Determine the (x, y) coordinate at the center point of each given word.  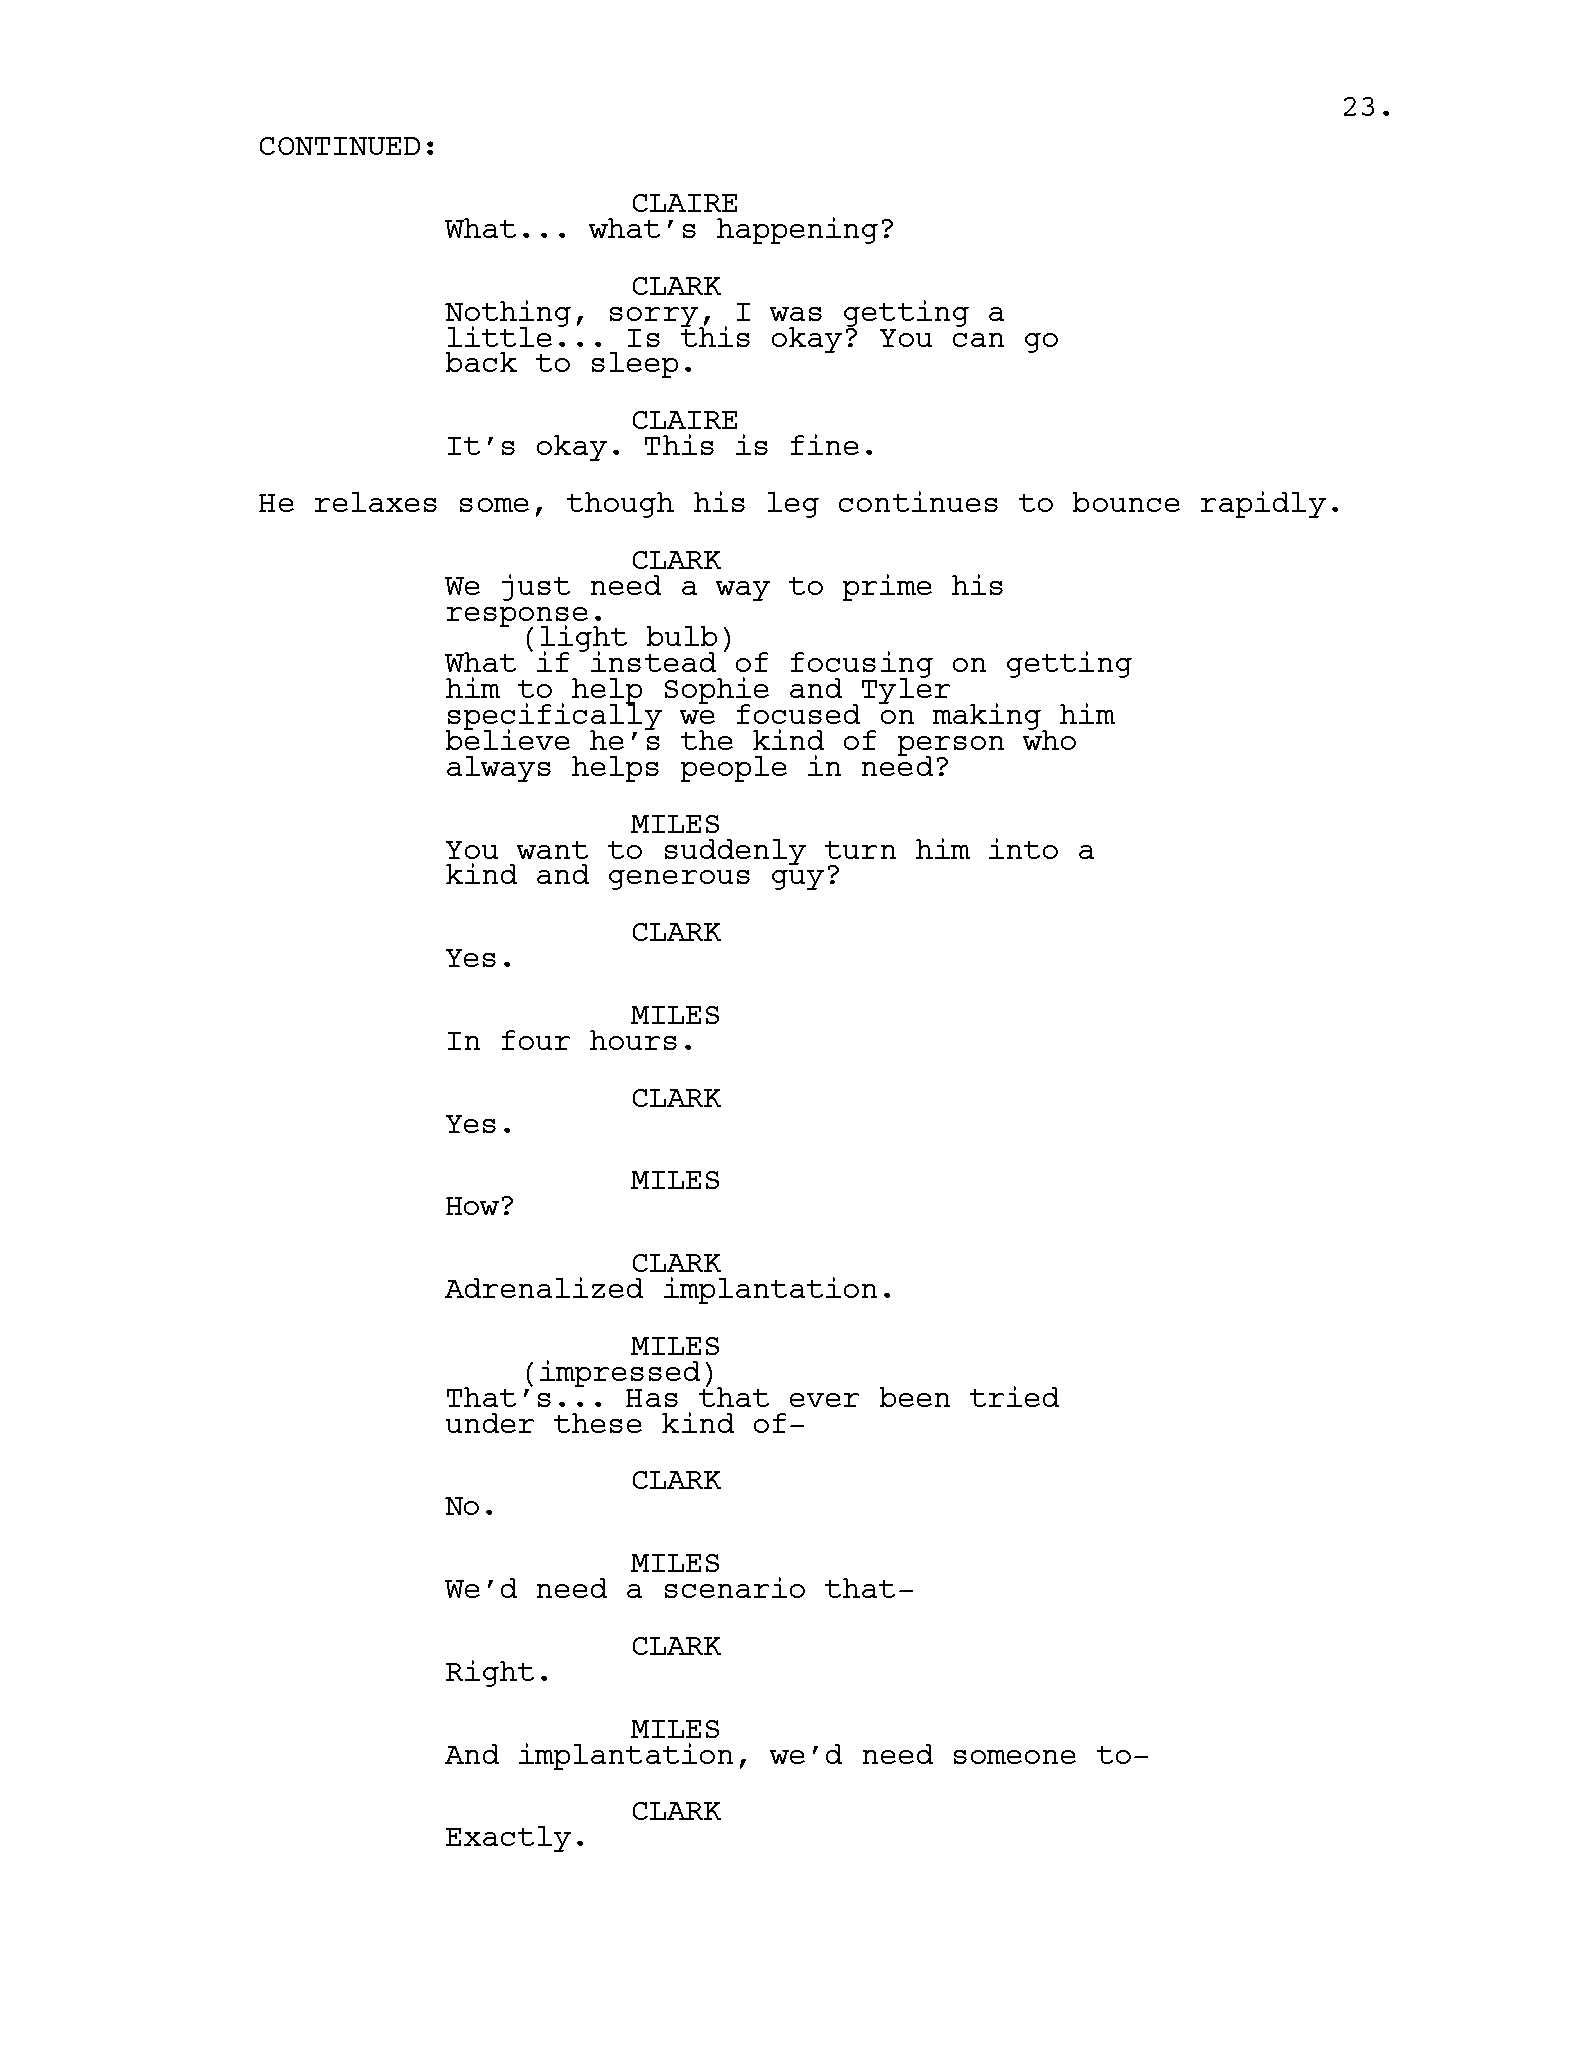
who (1049, 739)
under (490, 1423)
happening (797, 230)
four (536, 1040)
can (978, 340)
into (1023, 848)
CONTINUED (340, 146)
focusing (862, 666)
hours (633, 1040)
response (517, 618)
